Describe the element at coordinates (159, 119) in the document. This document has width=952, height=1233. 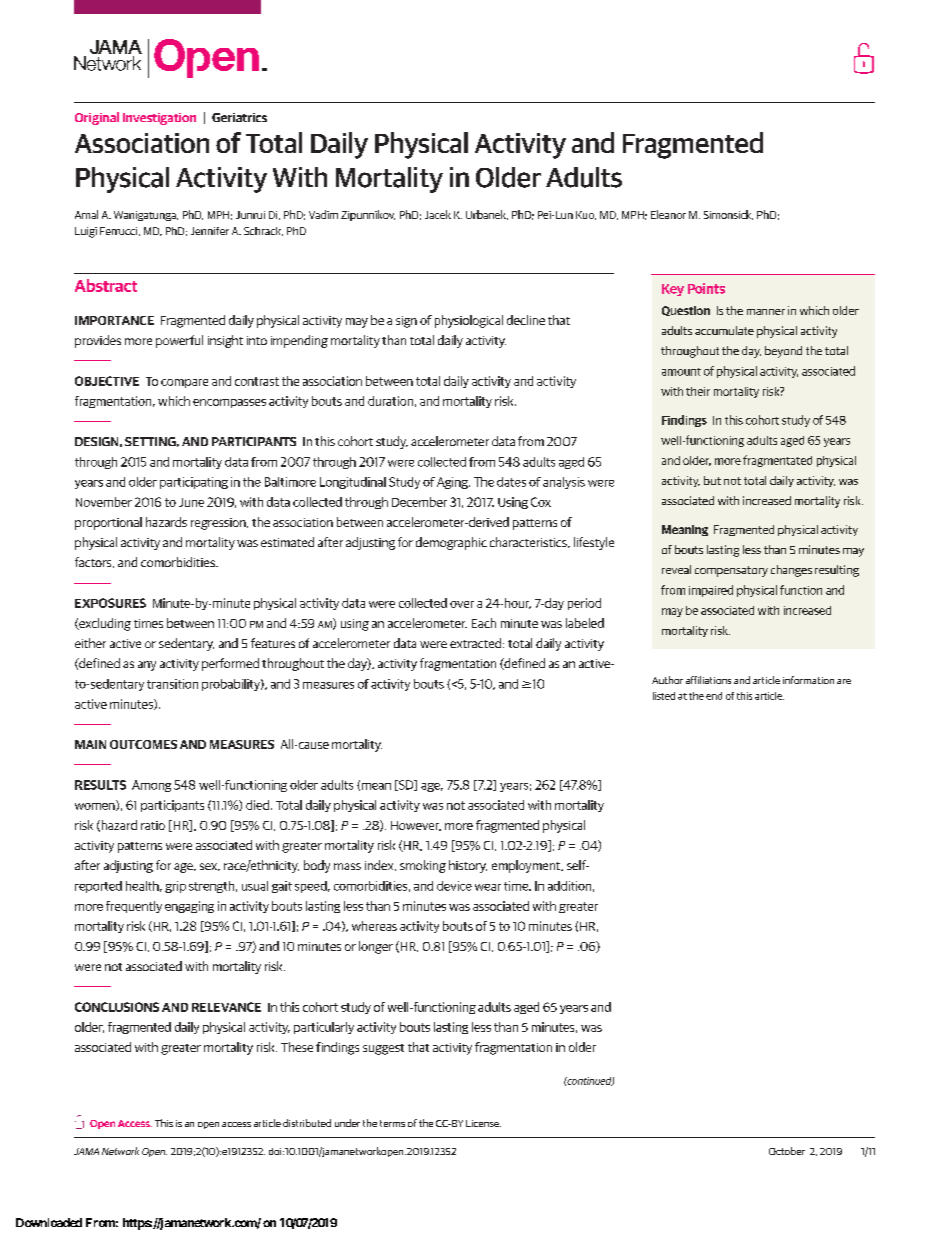
I see `Investigation` at that location.
